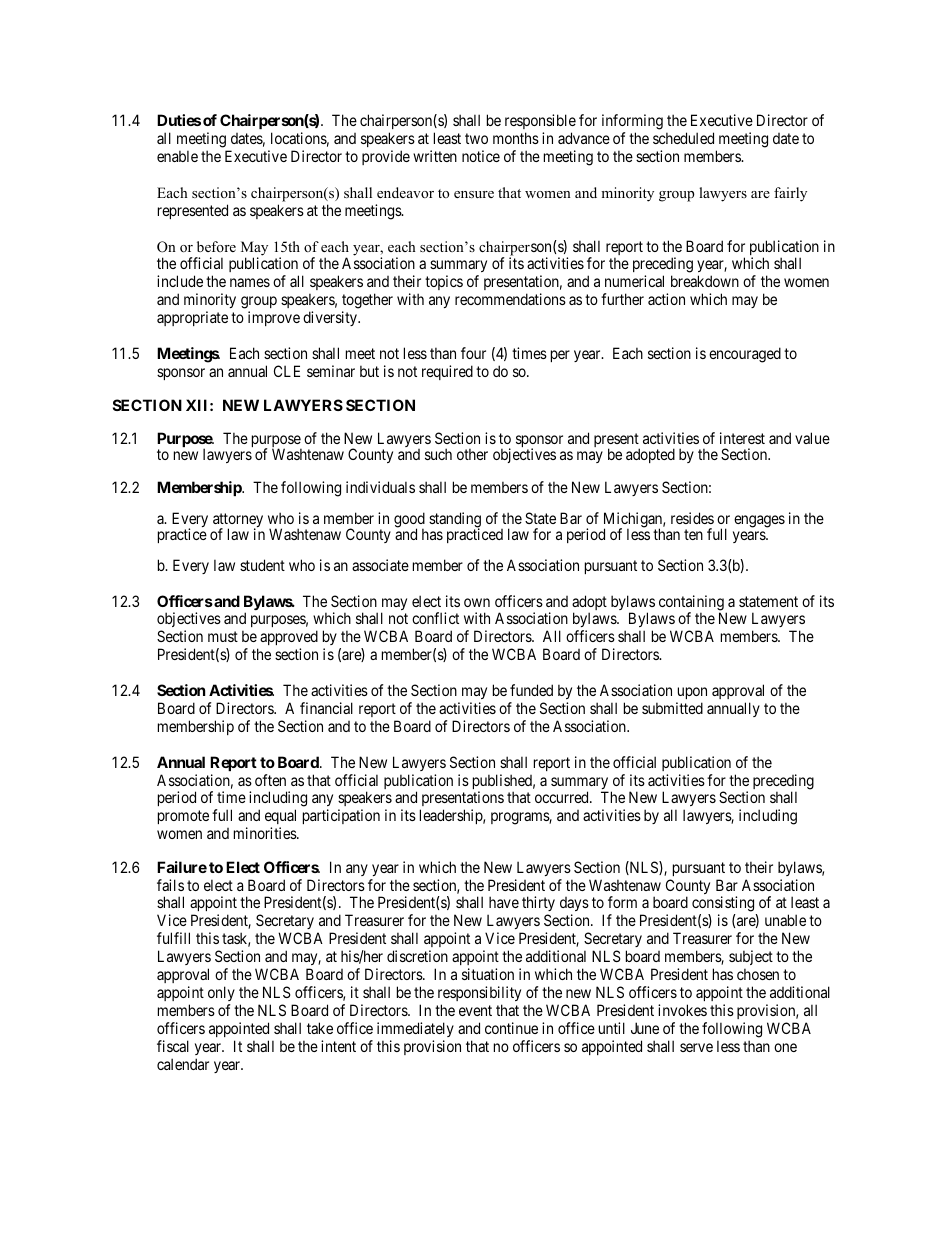  What do you see at coordinates (742, 438) in the screenshot?
I see `interest` at bounding box center [742, 438].
